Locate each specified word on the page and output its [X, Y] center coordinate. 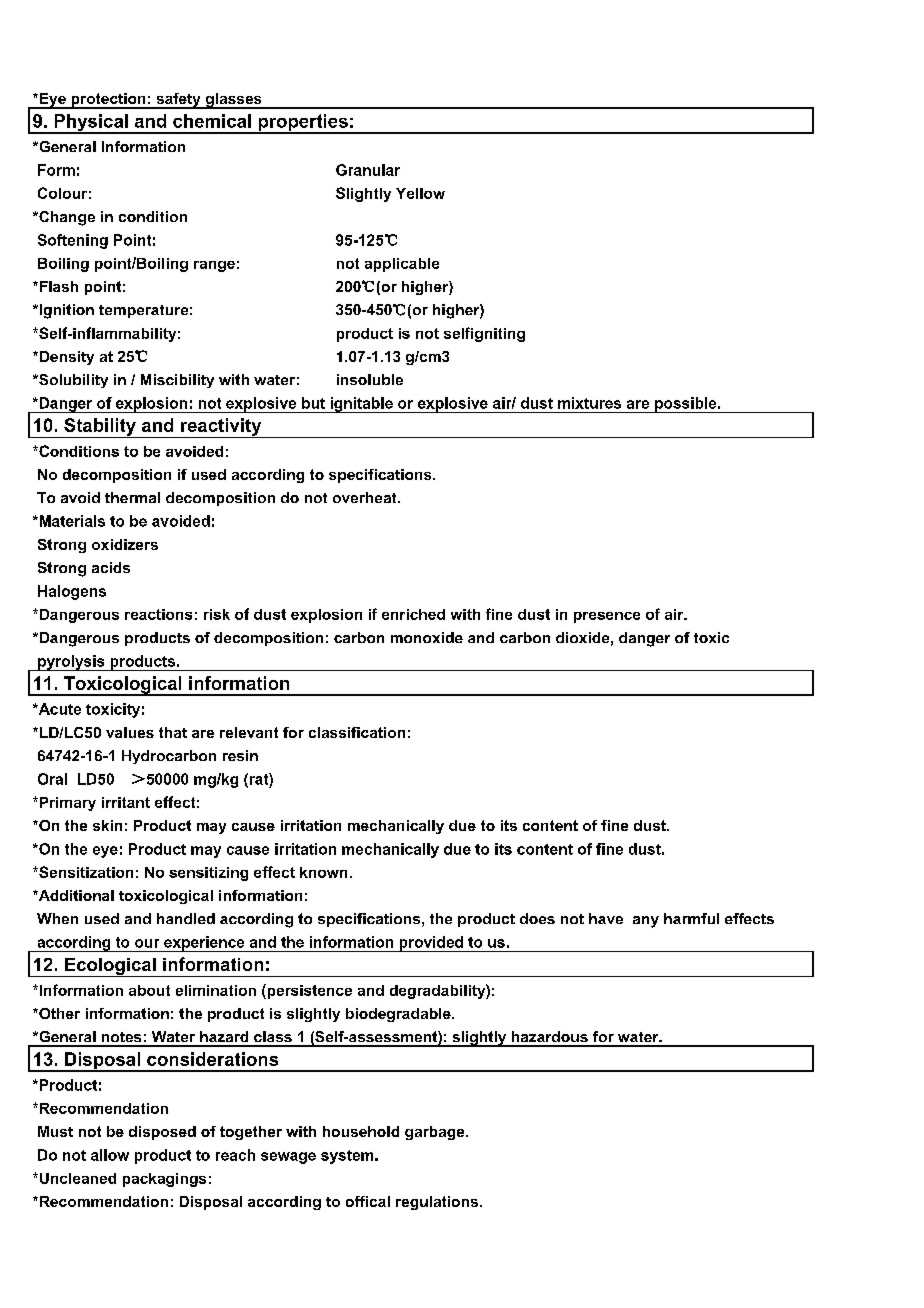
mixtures [589, 403]
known [323, 872]
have [606, 918]
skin [107, 825]
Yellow [420, 193]
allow [110, 1155]
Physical [91, 124]
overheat [366, 497]
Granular [368, 170]
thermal [132, 497]
